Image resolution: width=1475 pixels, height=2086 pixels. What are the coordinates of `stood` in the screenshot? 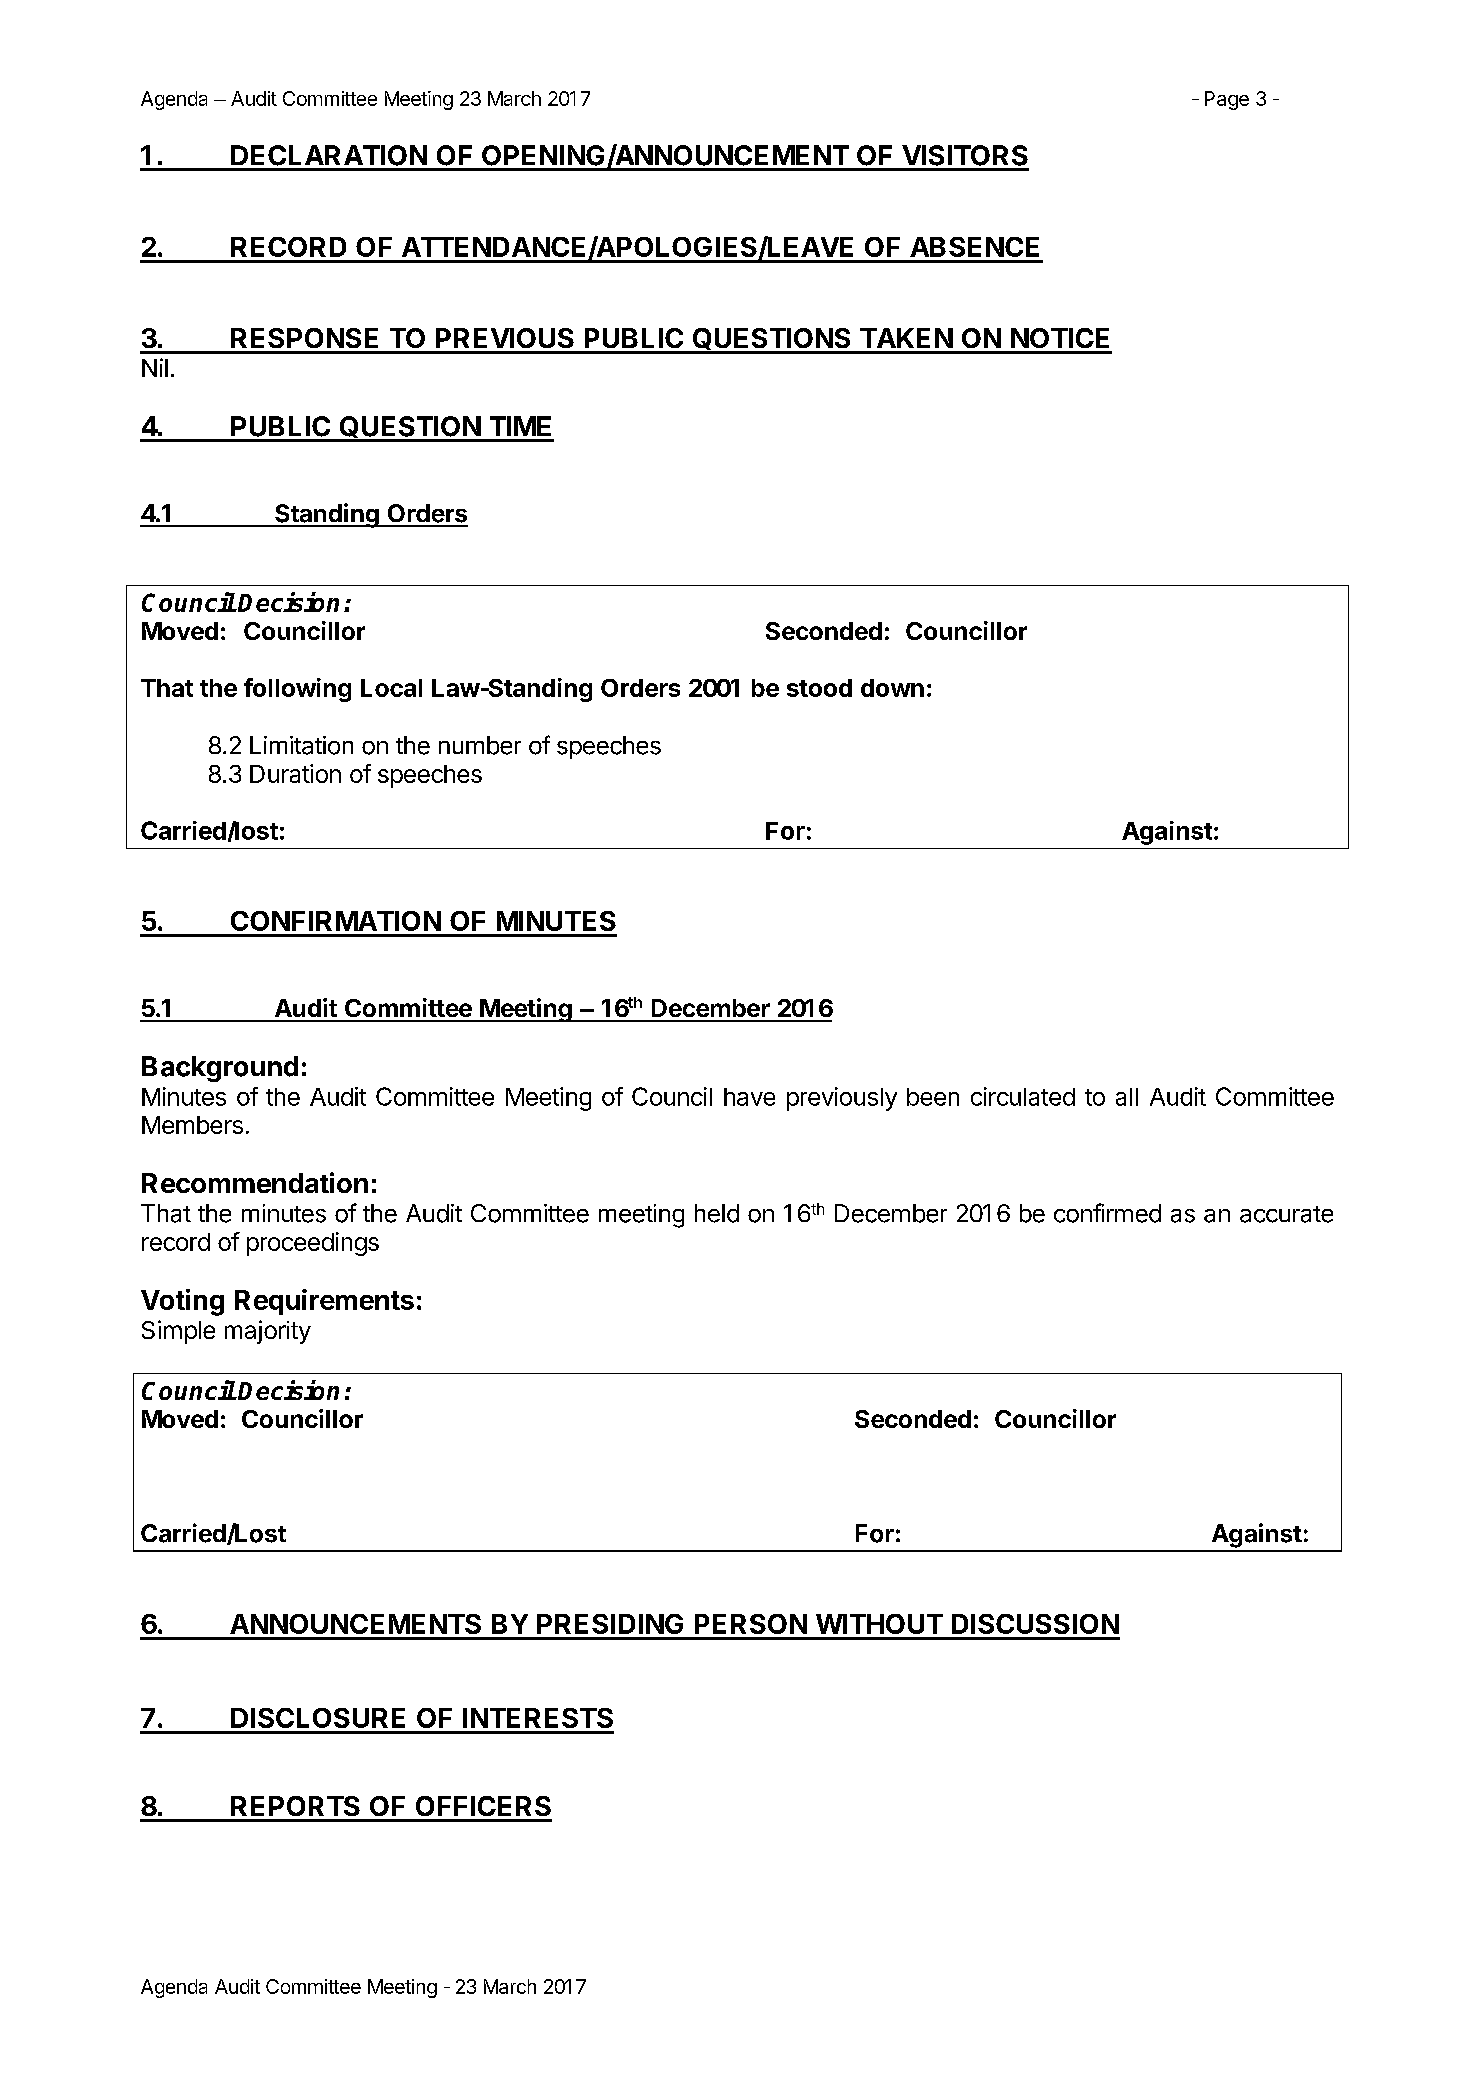 It's located at (819, 688).
